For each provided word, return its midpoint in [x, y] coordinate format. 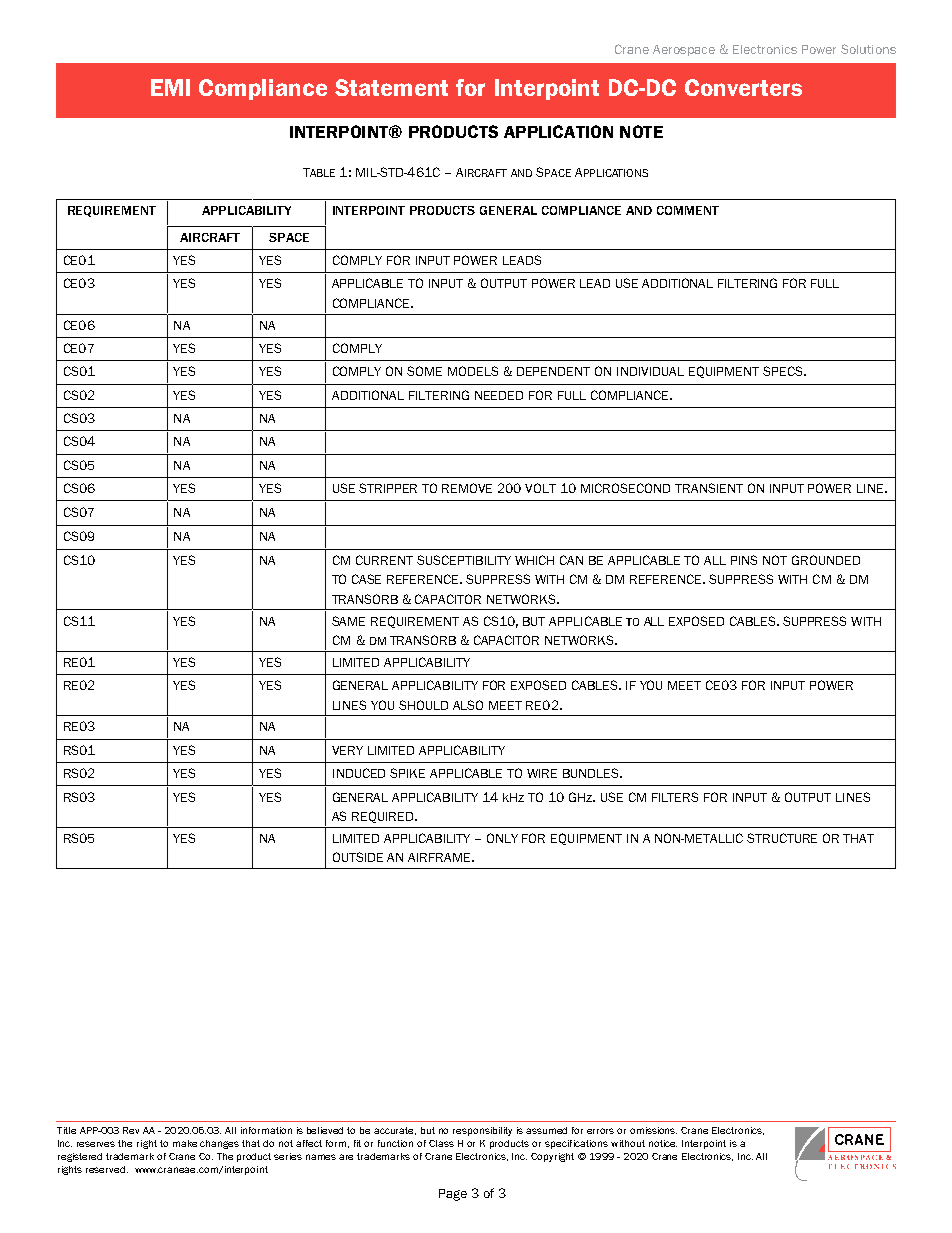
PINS [744, 560]
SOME [424, 371]
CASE [366, 579]
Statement [391, 87]
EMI [170, 87]
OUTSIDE [358, 857]
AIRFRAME [440, 857]
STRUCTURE [782, 838]
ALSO [468, 705]
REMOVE [467, 488]
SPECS [784, 371]
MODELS [473, 371]
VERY [347, 750]
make [185, 1143]
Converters [743, 87]
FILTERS [675, 797]
